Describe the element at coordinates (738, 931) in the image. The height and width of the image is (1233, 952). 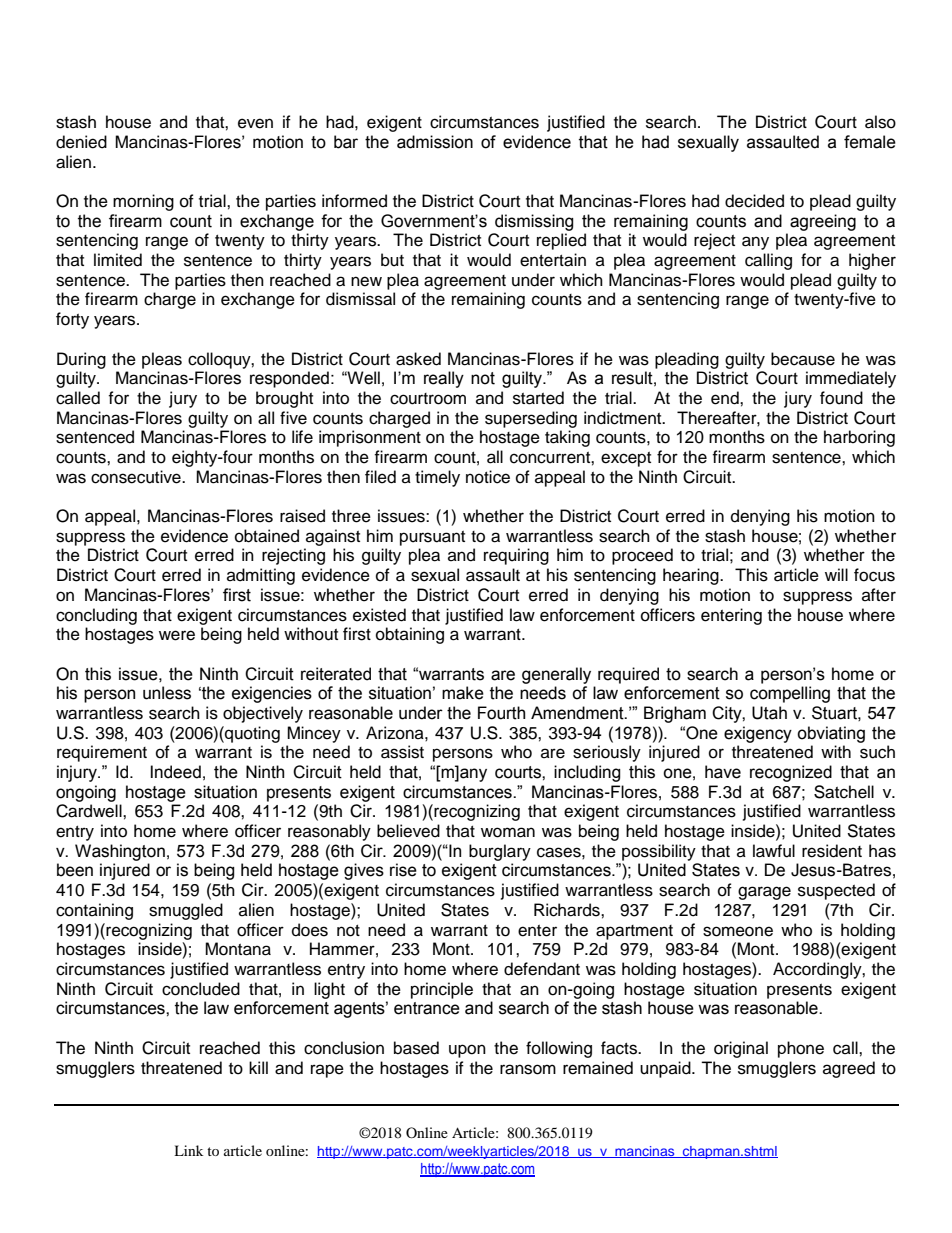
I see `someone` at that location.
